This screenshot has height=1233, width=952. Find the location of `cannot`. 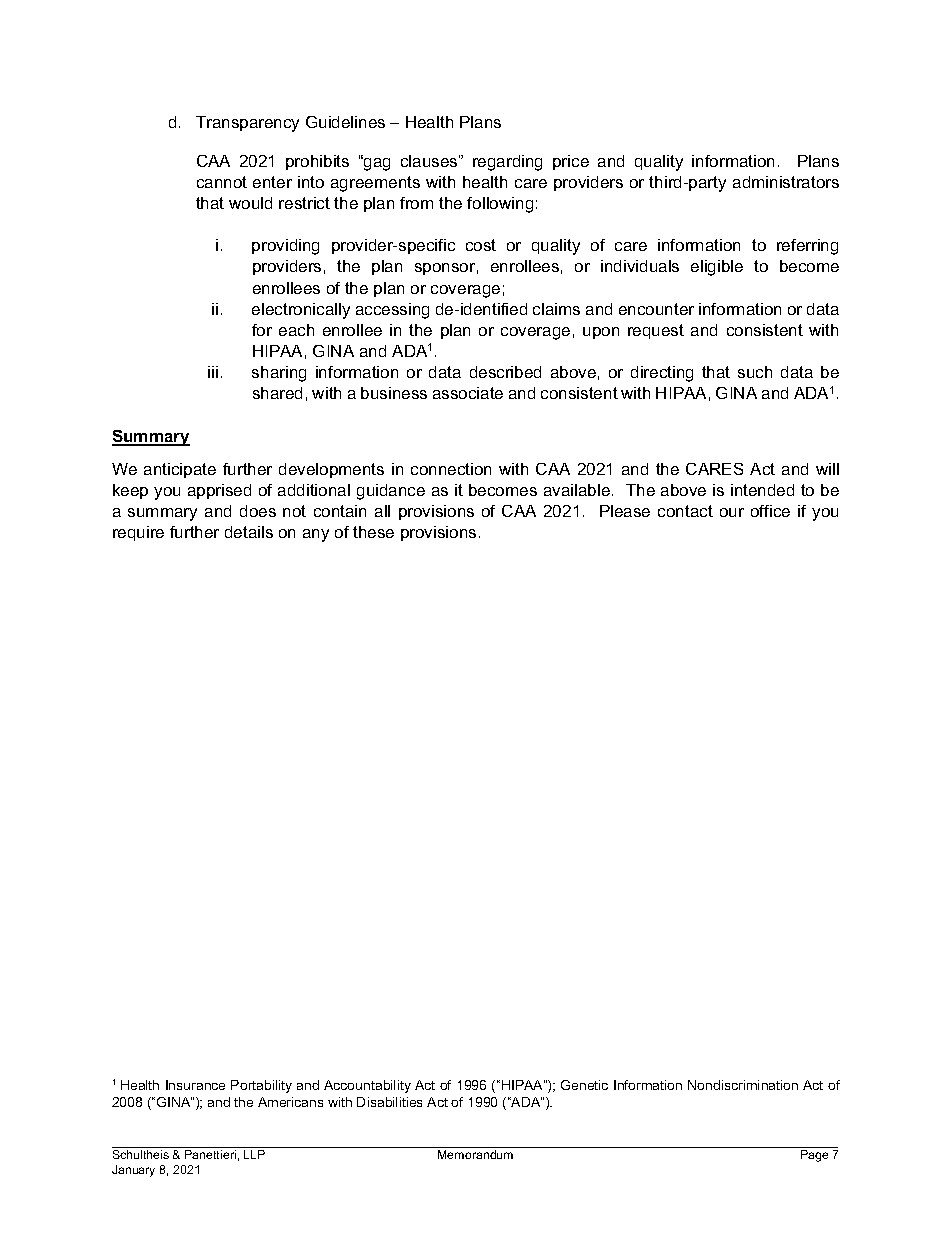

cannot is located at coordinates (222, 182).
